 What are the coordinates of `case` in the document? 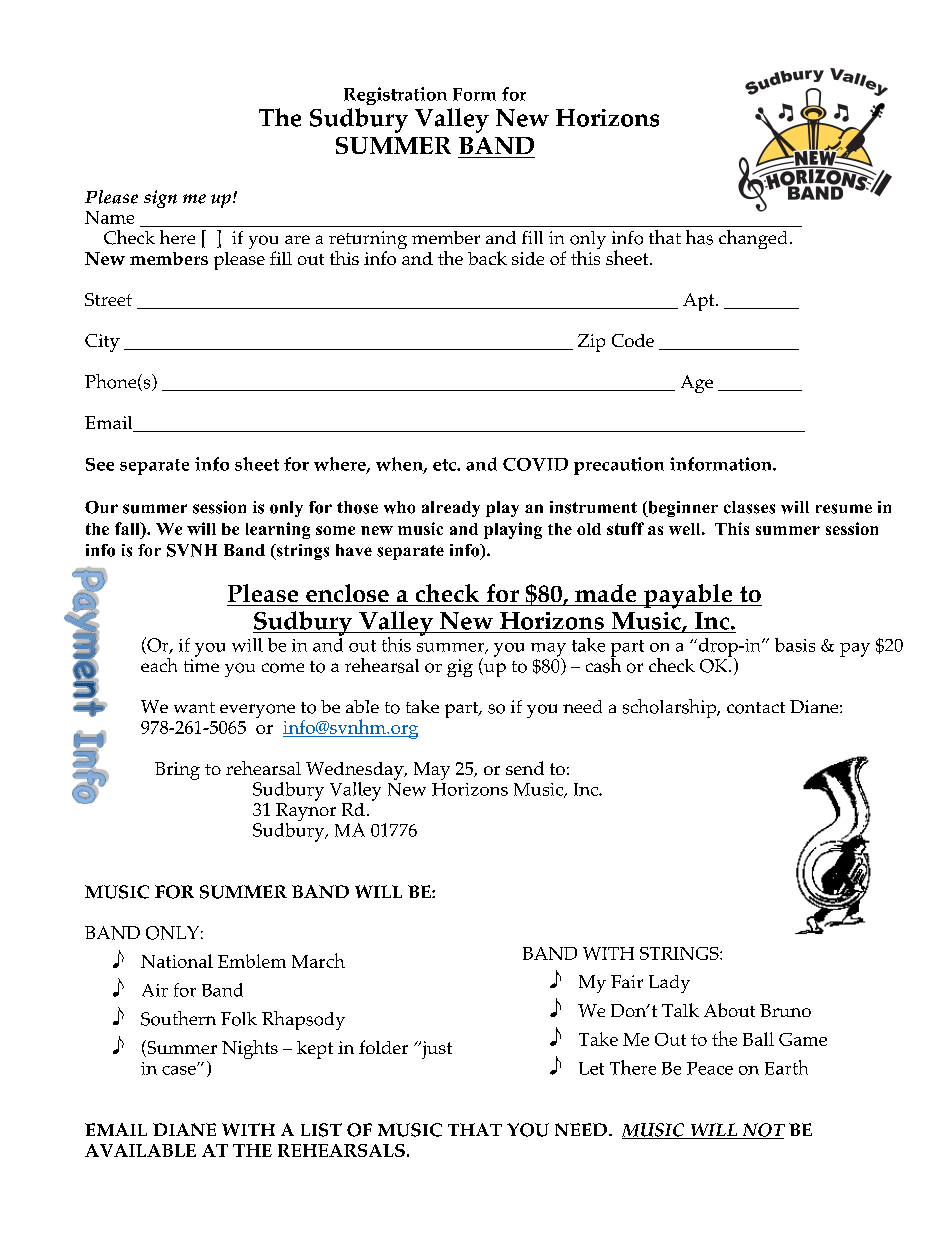 It's located at (180, 1070).
